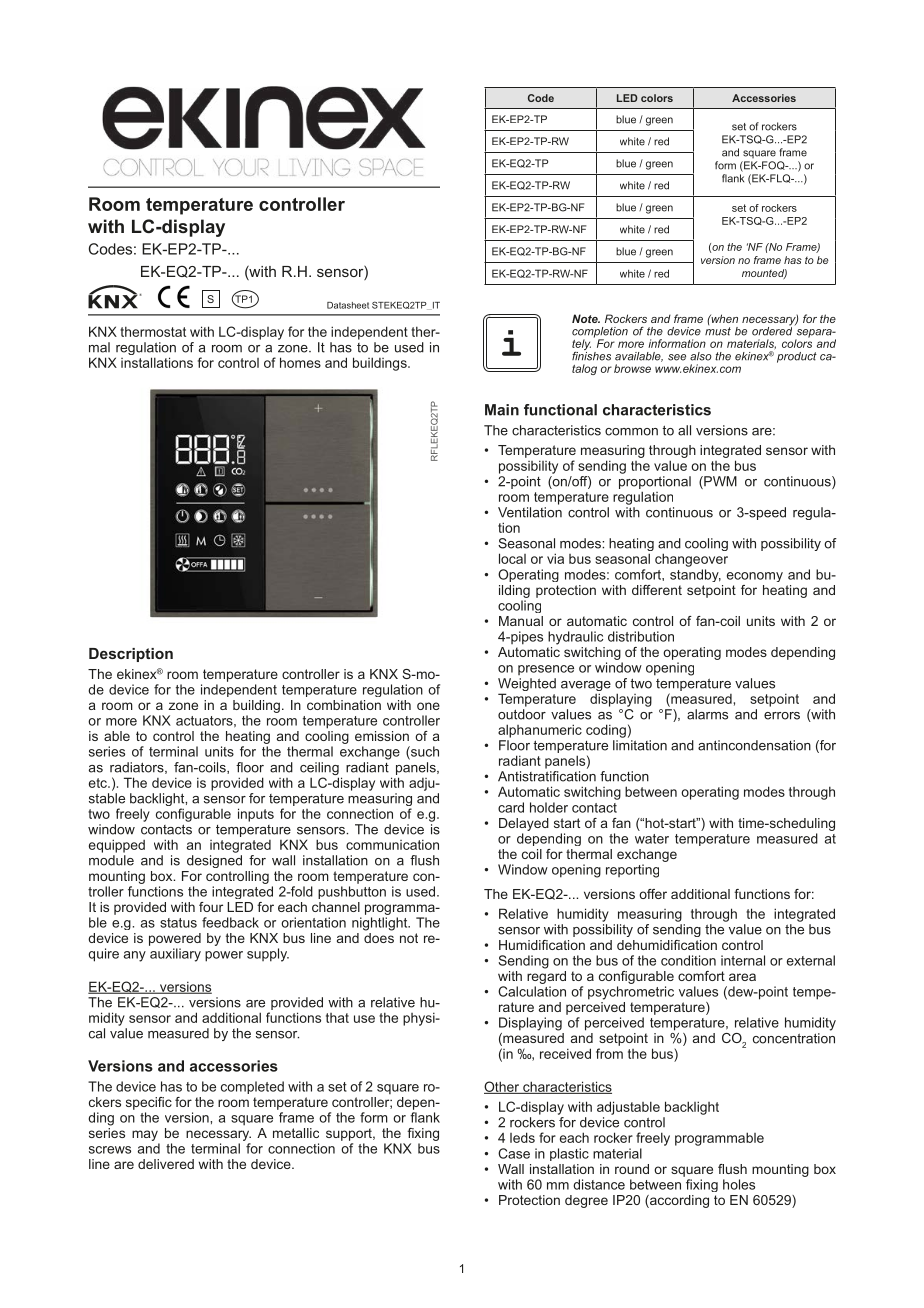  What do you see at coordinates (175, 955) in the image?
I see `auxiliary` at bounding box center [175, 955].
